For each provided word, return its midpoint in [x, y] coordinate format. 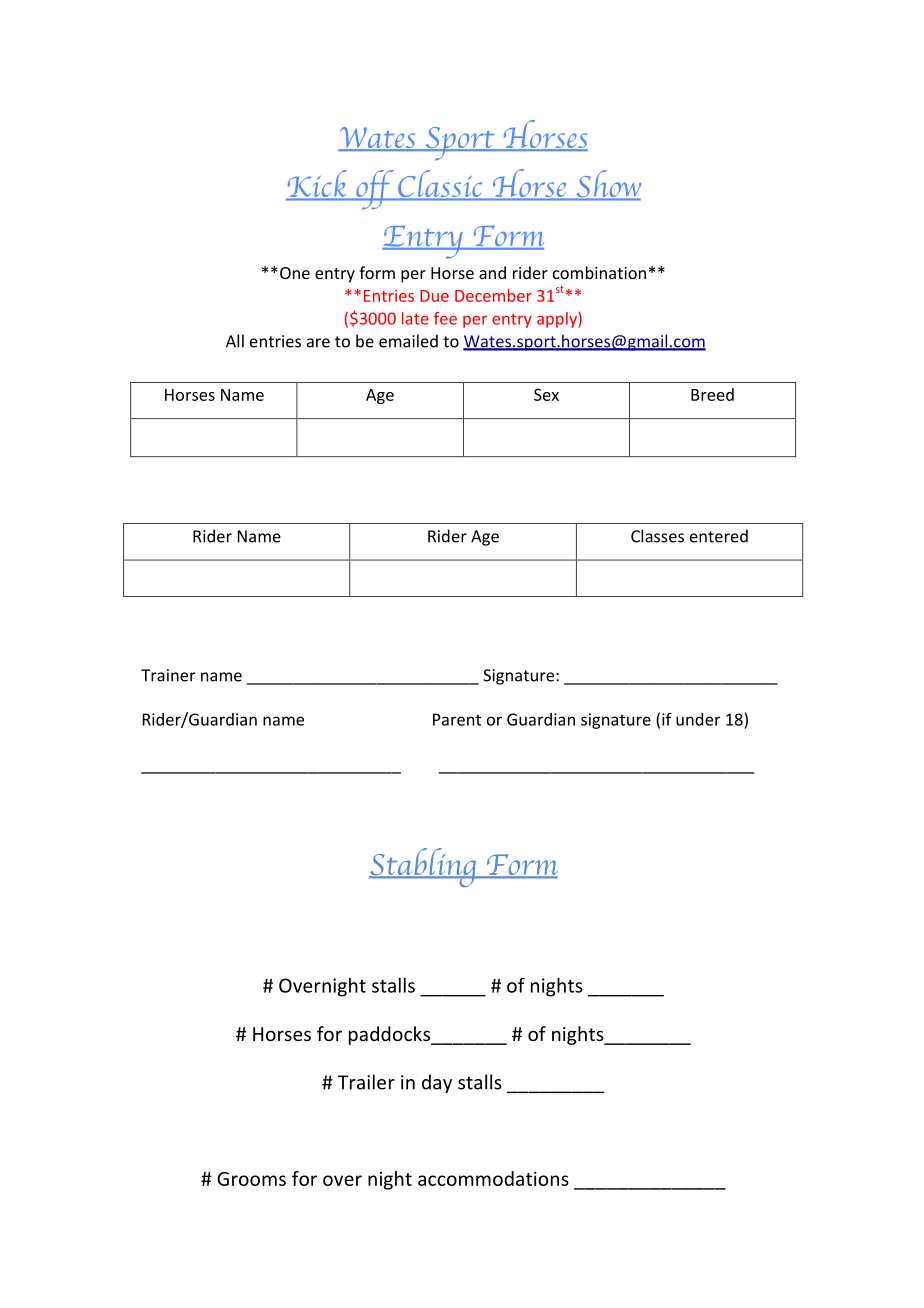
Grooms [251, 1179]
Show [607, 185]
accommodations [493, 1178]
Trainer [168, 675]
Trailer [366, 1082]
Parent [457, 719]
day [437, 1083]
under [698, 719]
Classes [657, 536]
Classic [440, 185]
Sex [546, 395]
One [295, 273]
